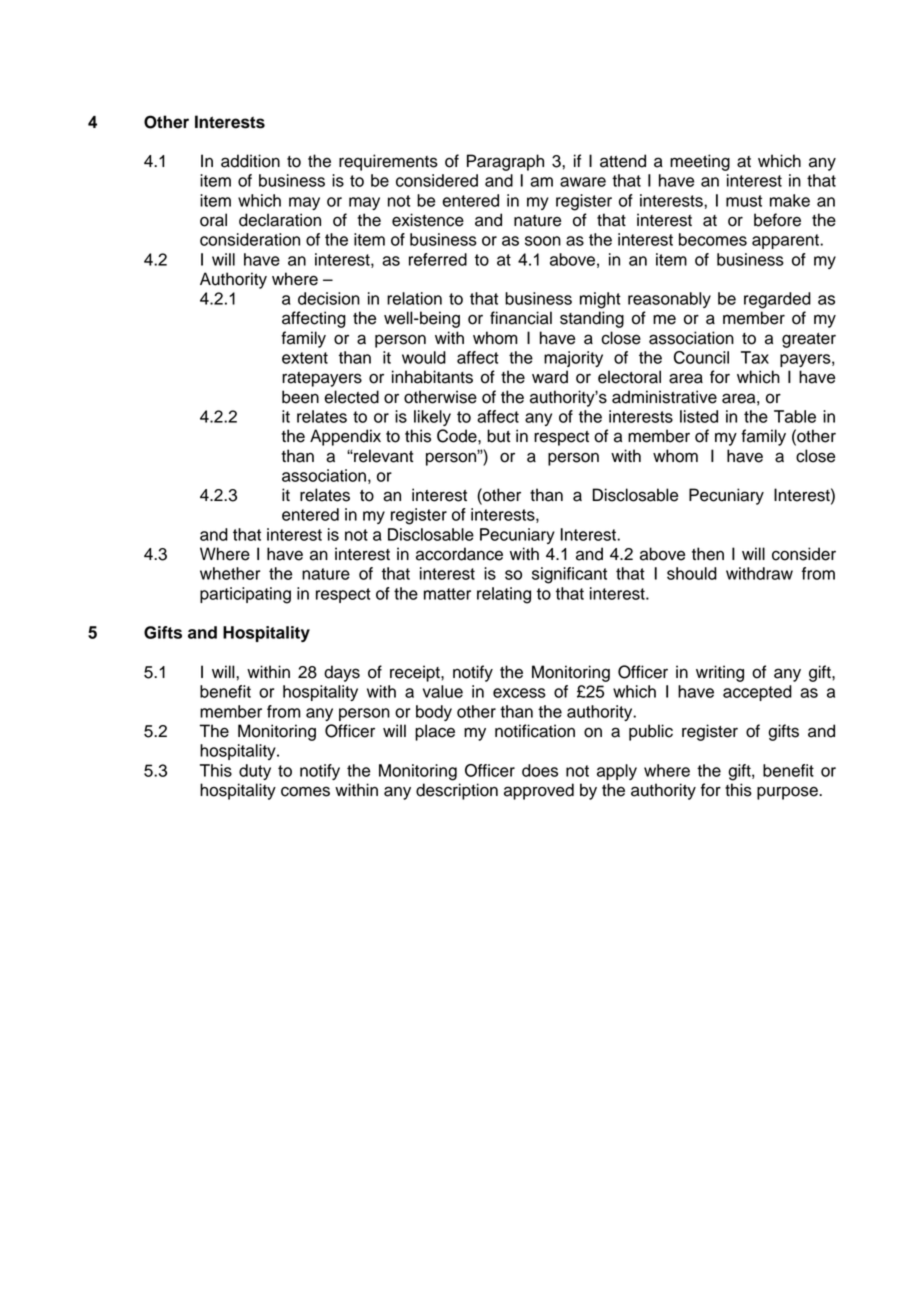  Describe the element at coordinates (300, 397) in the image. I see `been` at that location.
